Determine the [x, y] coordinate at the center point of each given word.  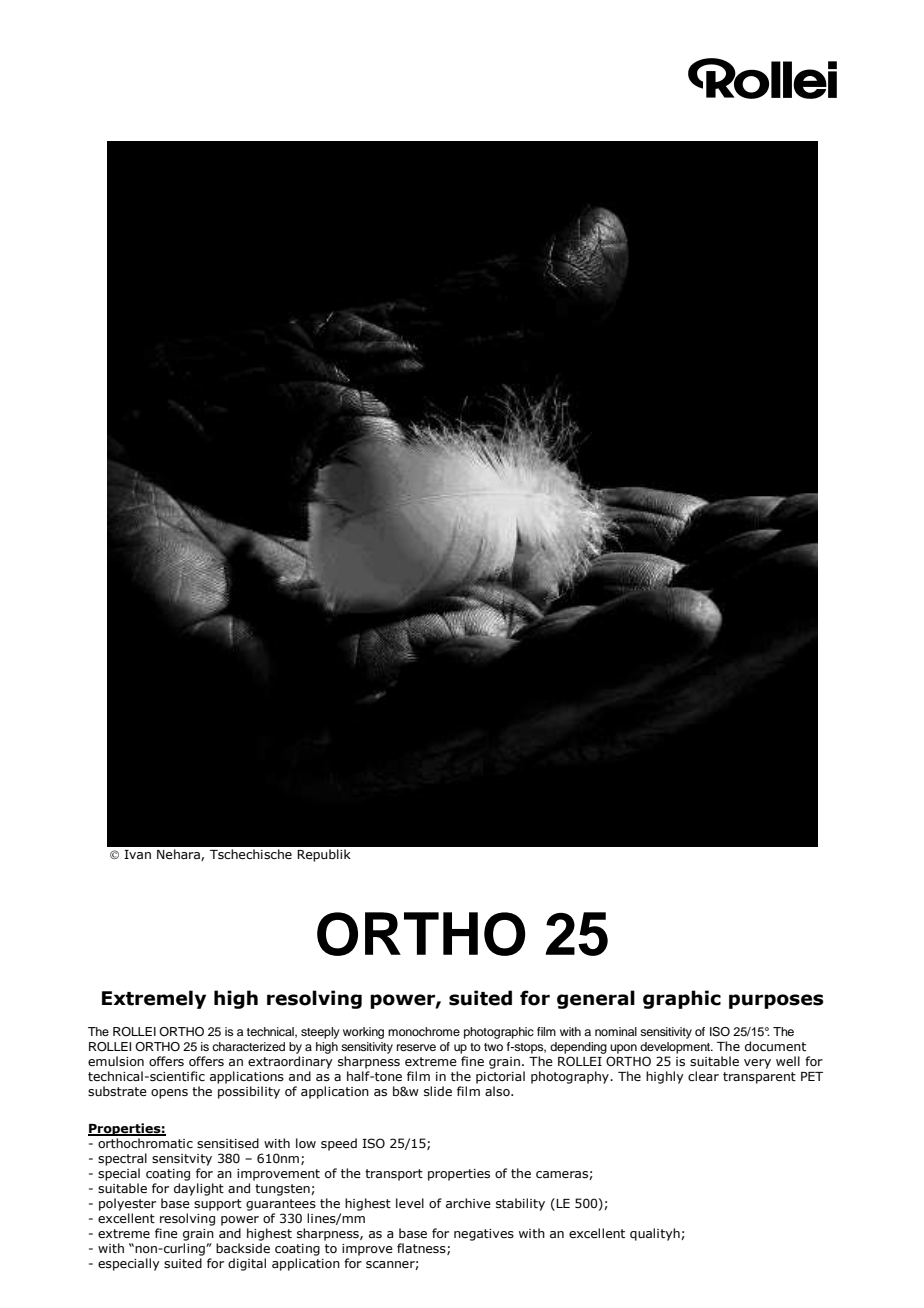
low [306, 1143]
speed [339, 1144]
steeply [320, 1033]
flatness [422, 1249]
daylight [199, 1189]
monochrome [424, 1031]
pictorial [500, 1077]
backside [243, 1248]
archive [468, 1203]
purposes [776, 1001]
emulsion [116, 1061]
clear [703, 1076]
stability [520, 1204]
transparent [759, 1078]
